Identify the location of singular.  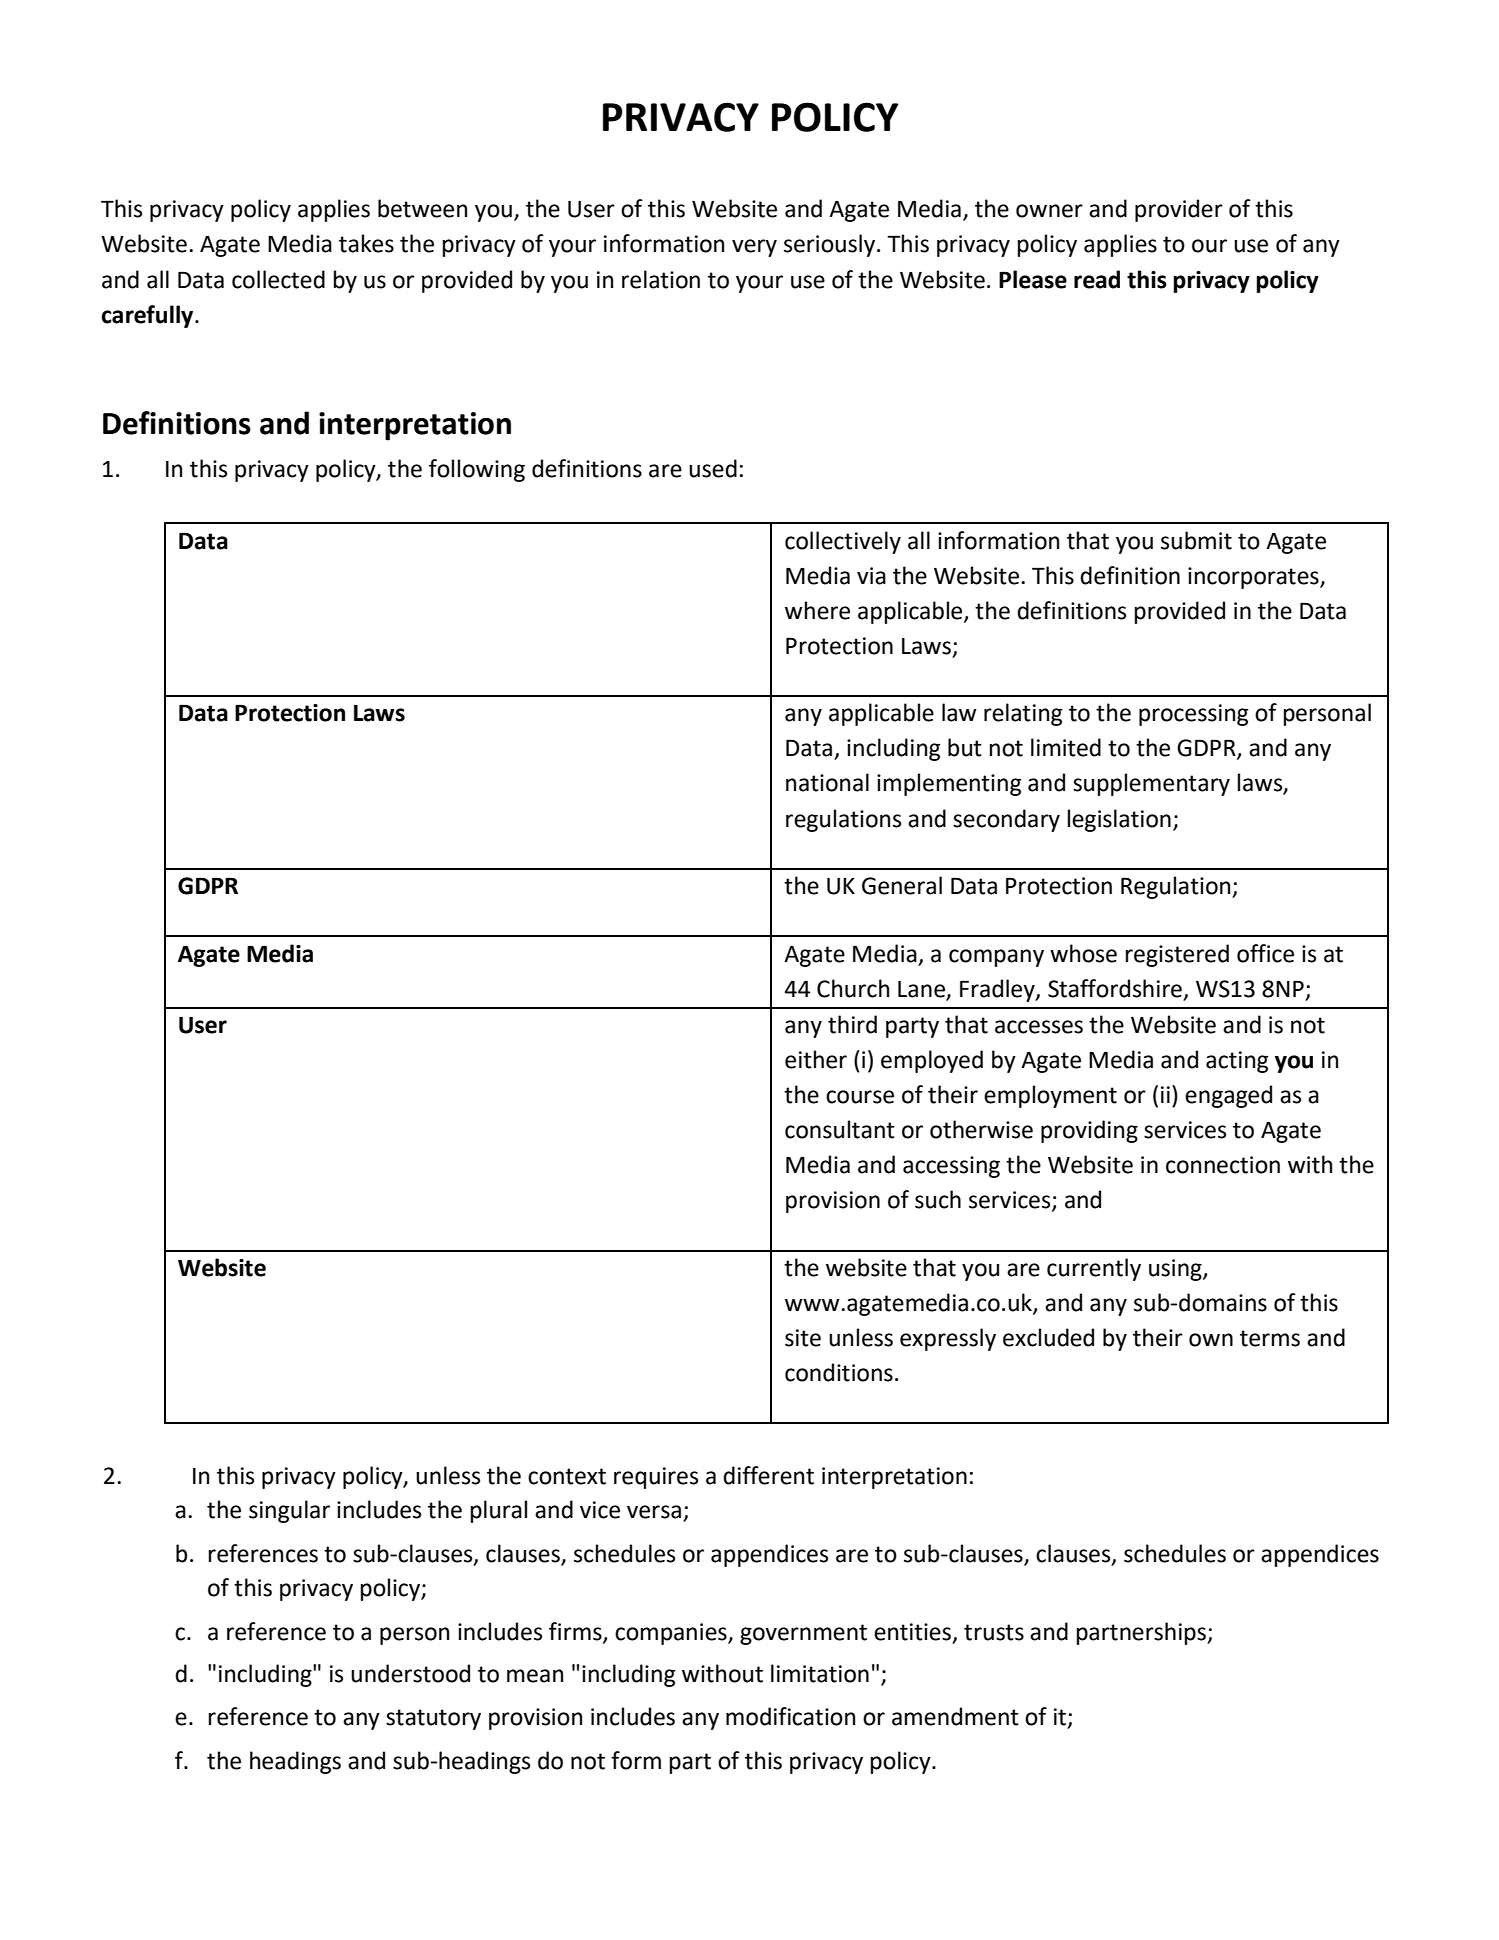
(289, 1511).
